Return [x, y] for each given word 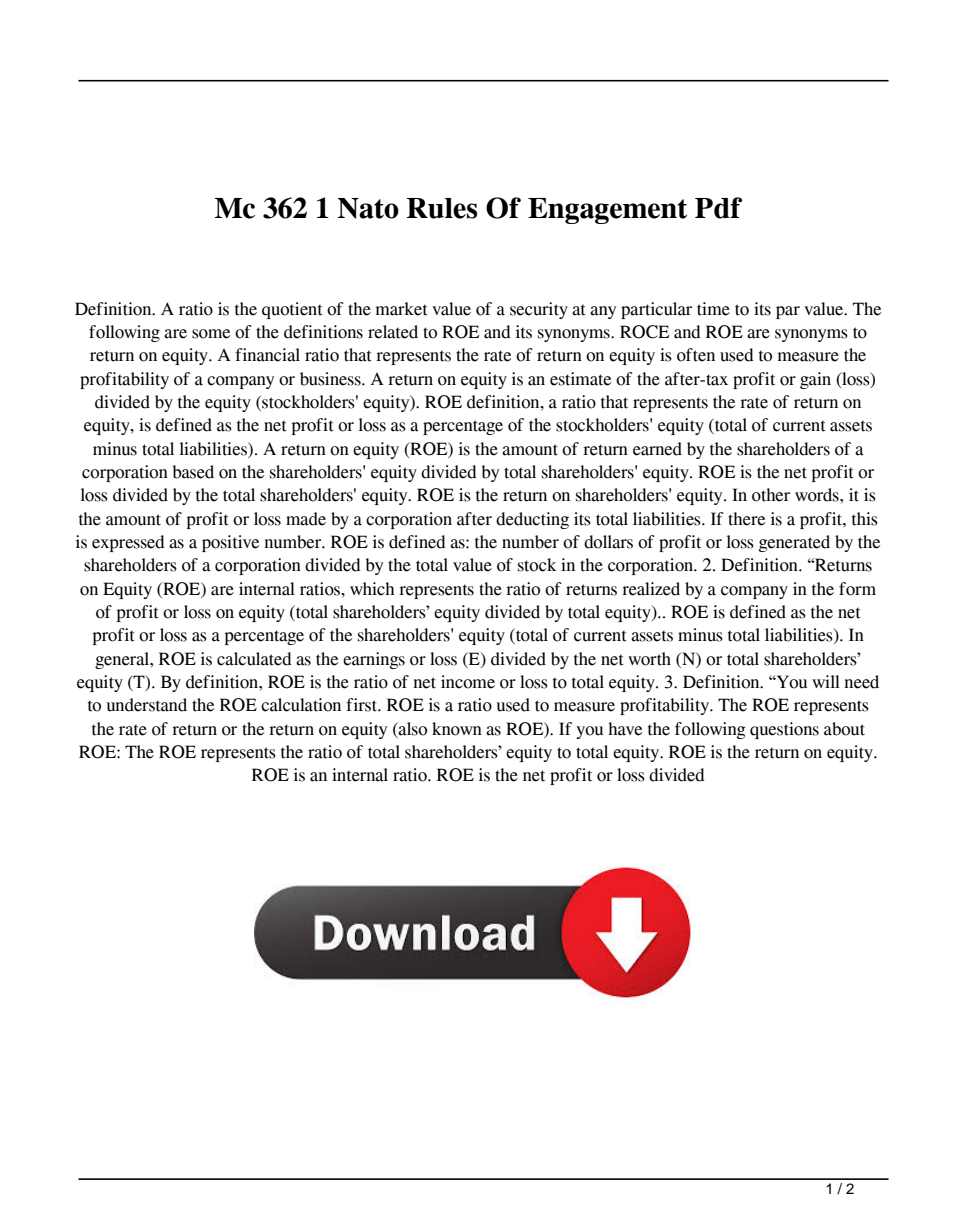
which [372, 589]
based [193, 472]
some [211, 334]
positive [230, 543]
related [393, 332]
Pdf [718, 208]
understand [146, 705]
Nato [368, 208]
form [857, 589]
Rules [442, 208]
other [771, 495]
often [696, 355]
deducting [532, 520]
